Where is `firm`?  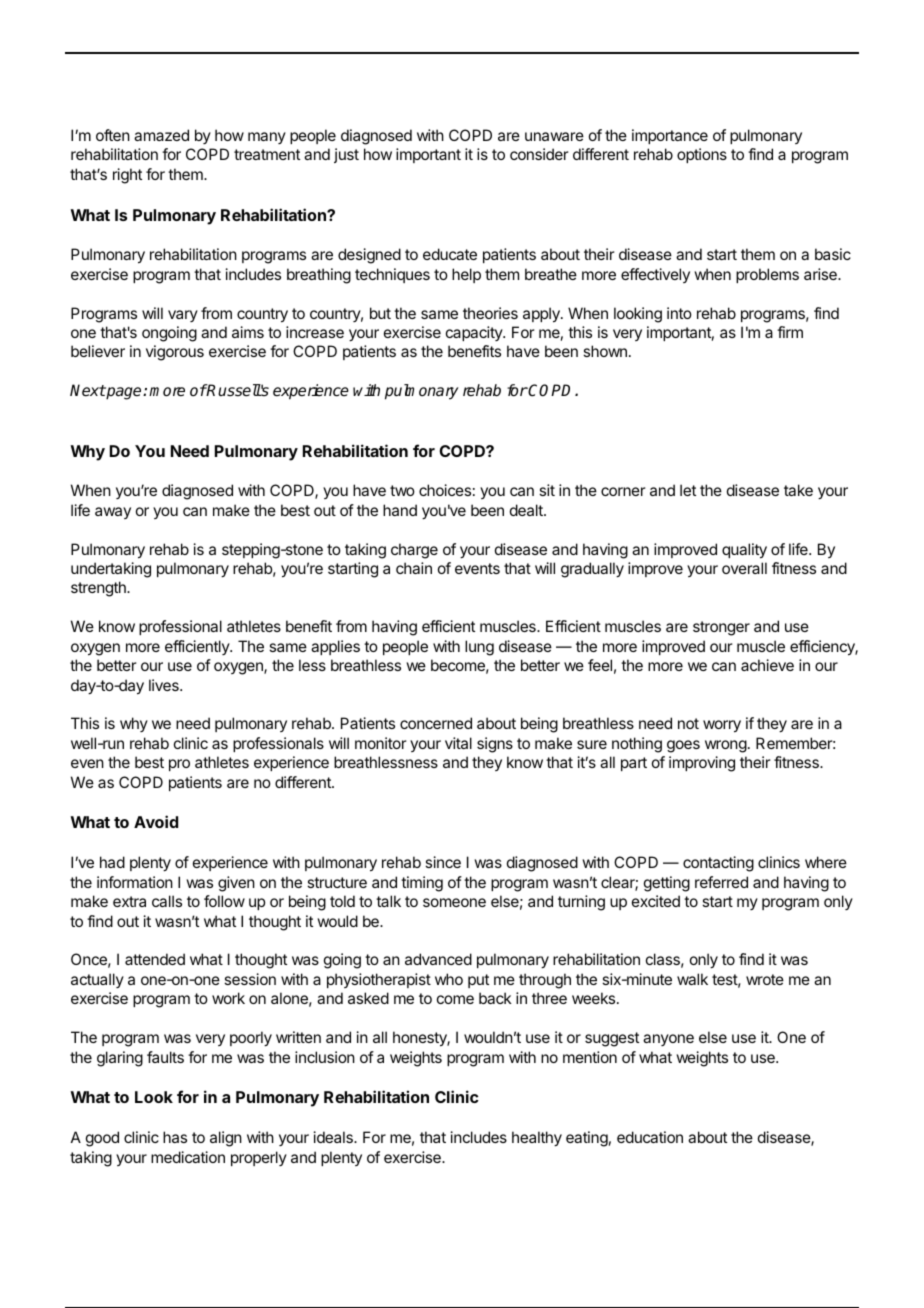
firm is located at coordinates (790, 332).
